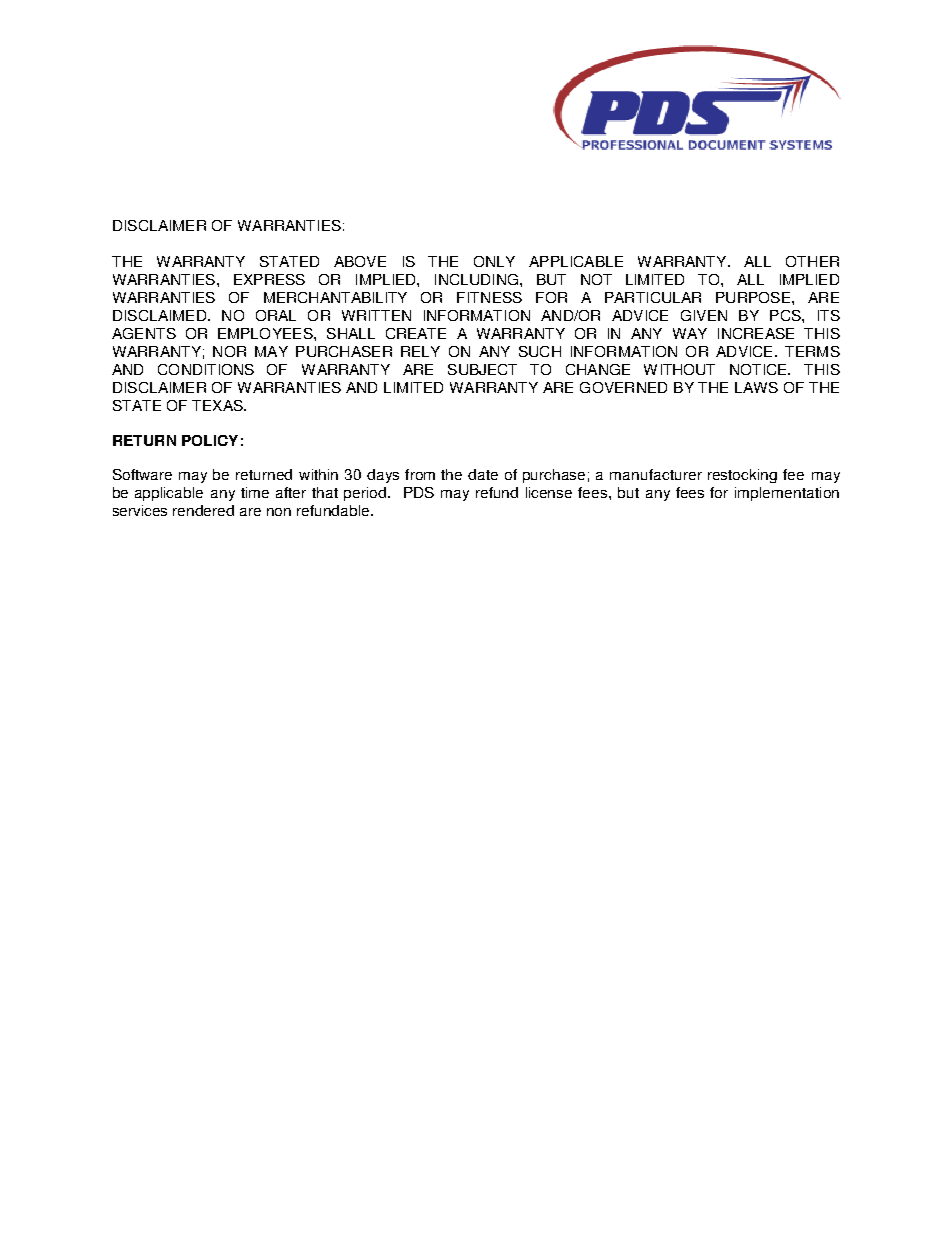  What do you see at coordinates (494, 261) in the image?
I see `ONLY` at bounding box center [494, 261].
